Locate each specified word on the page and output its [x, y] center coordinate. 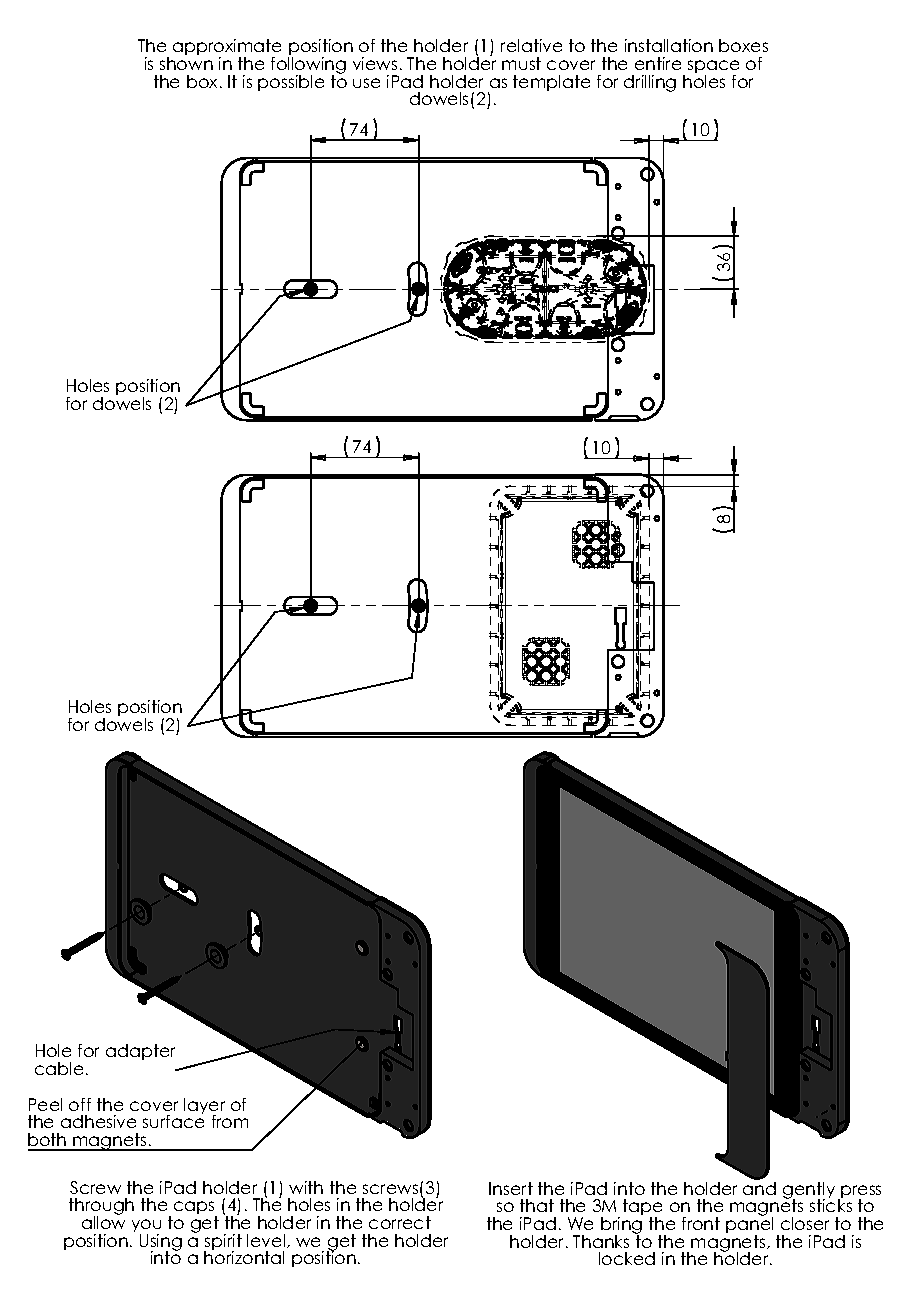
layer [204, 1107]
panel [749, 1225]
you [146, 1227]
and [759, 1188]
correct [400, 1222]
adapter [140, 1052]
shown [186, 63]
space [713, 68]
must [521, 63]
